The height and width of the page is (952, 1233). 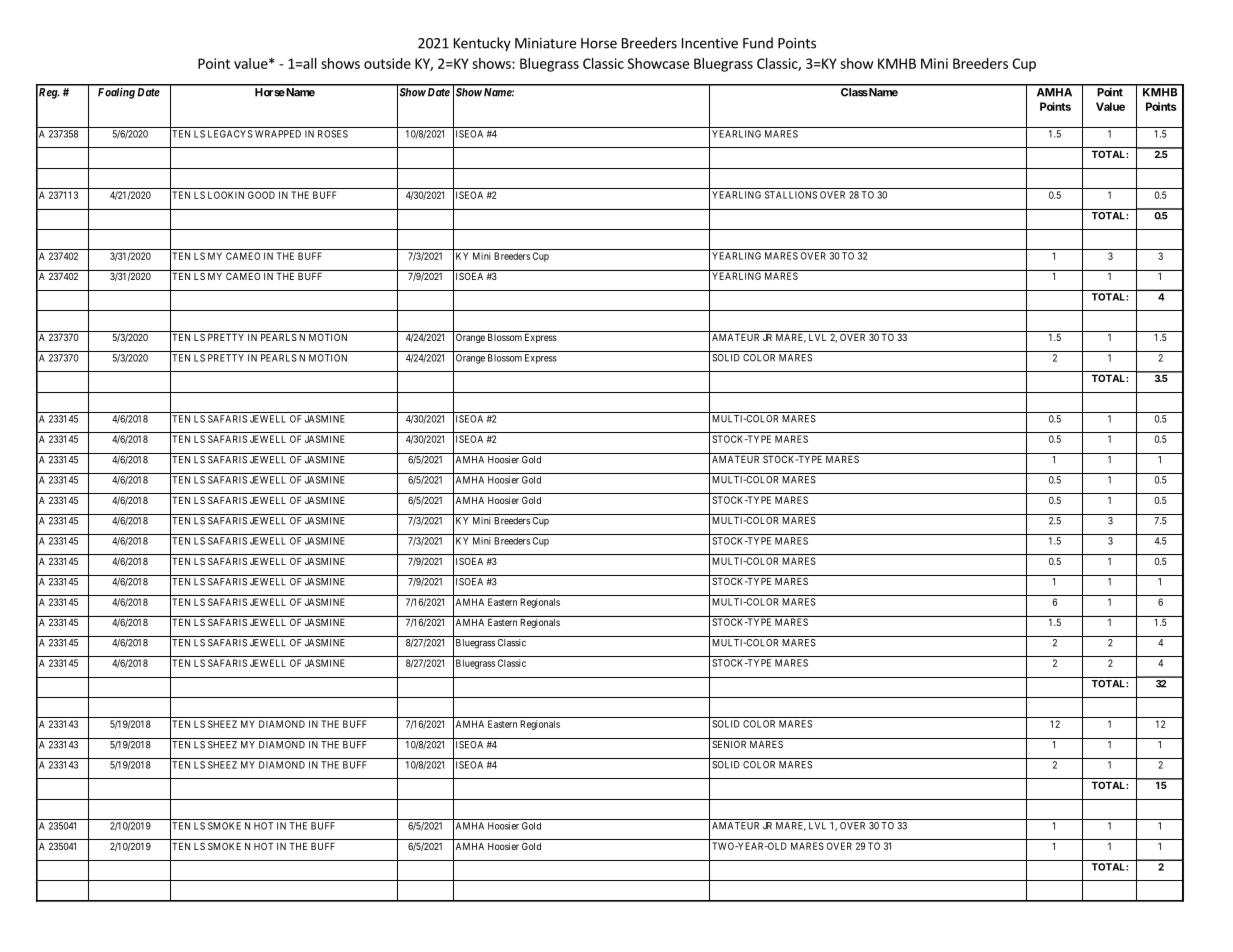 I want to click on STALLIONS, so click(x=791, y=195).
